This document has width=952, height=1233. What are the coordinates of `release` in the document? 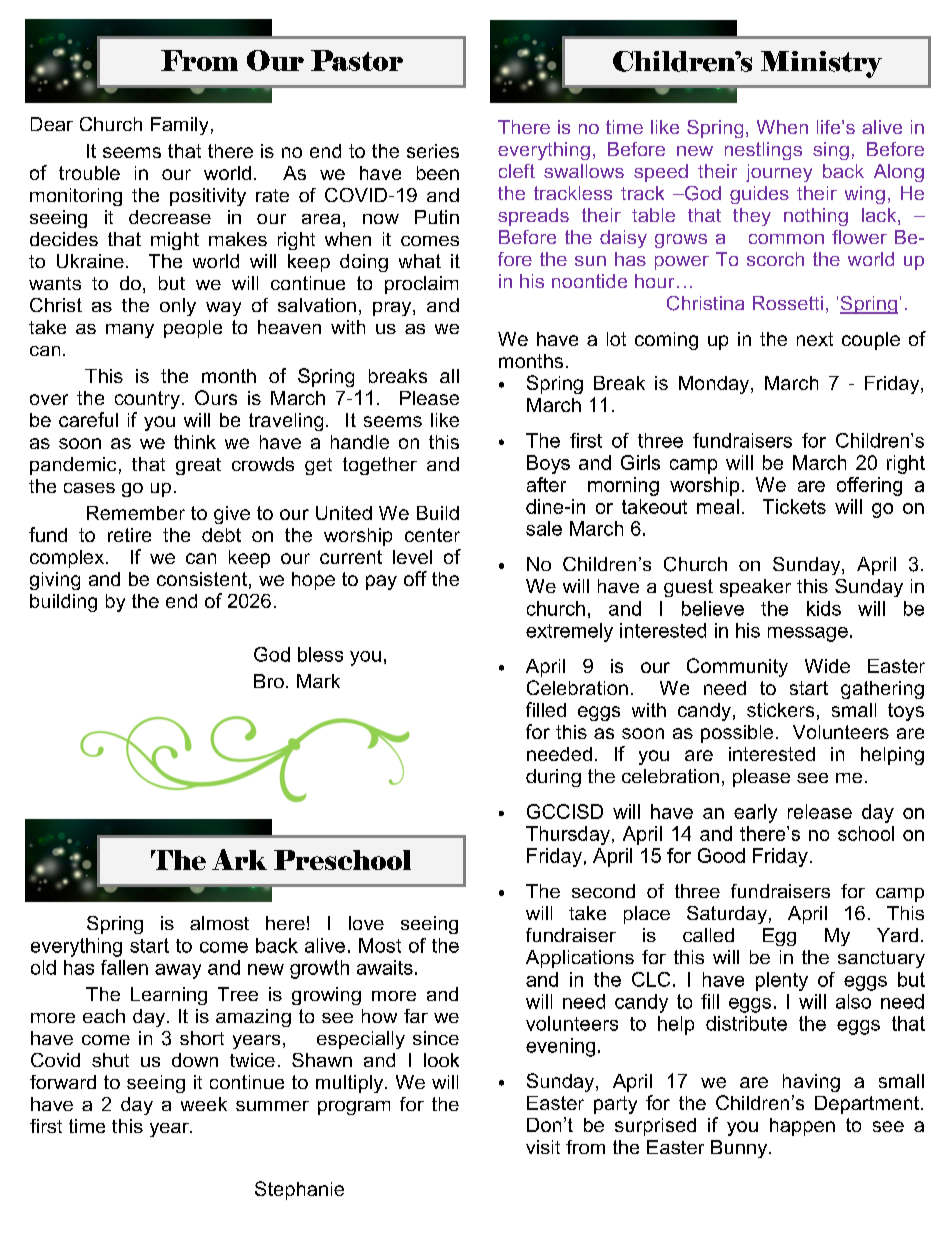 It's located at (820, 811).
